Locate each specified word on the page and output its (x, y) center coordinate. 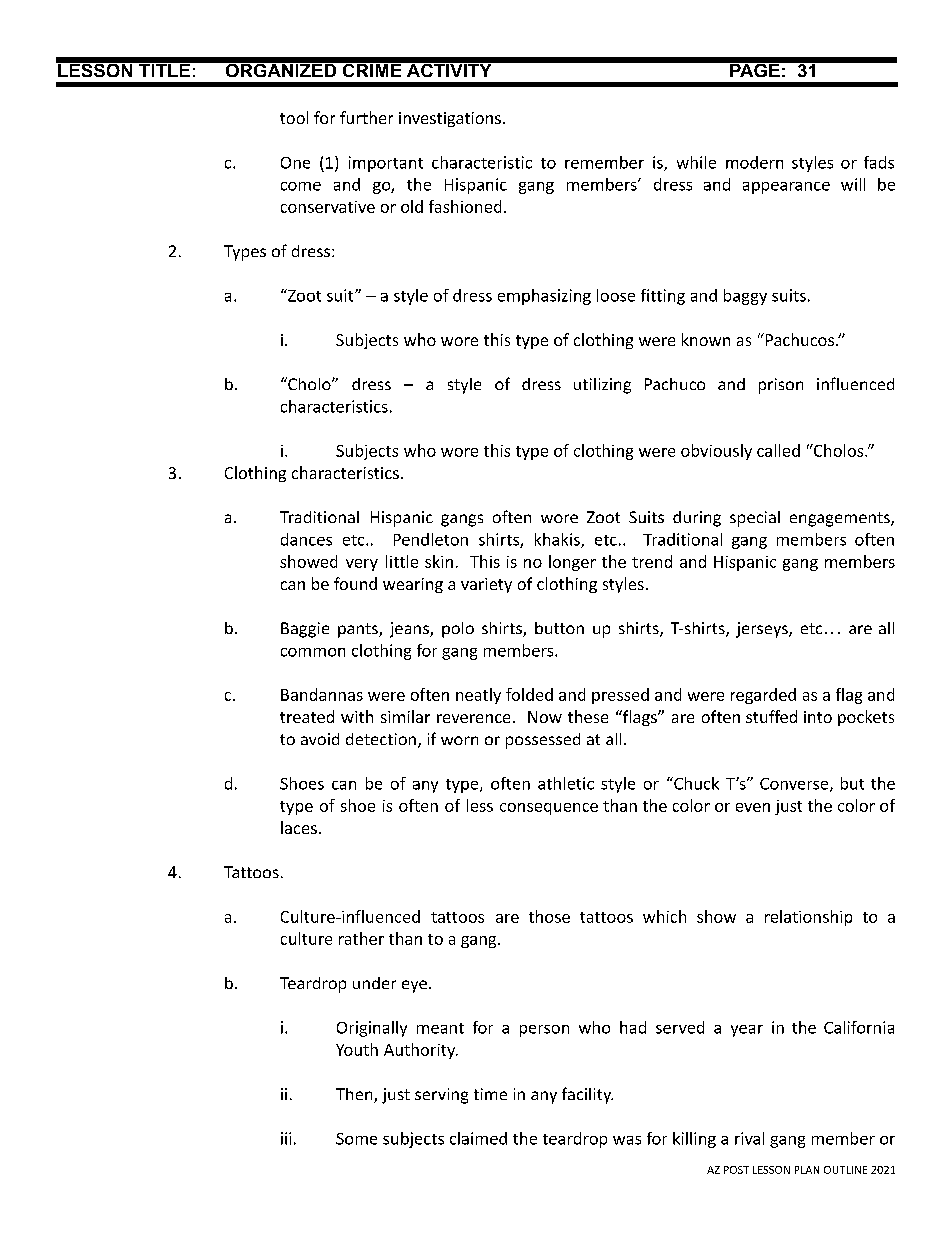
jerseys (763, 630)
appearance (786, 188)
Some (356, 1139)
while (696, 162)
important (386, 164)
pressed (620, 696)
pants (359, 630)
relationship (808, 918)
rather (361, 938)
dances (306, 539)
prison (781, 386)
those (549, 916)
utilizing (602, 386)
